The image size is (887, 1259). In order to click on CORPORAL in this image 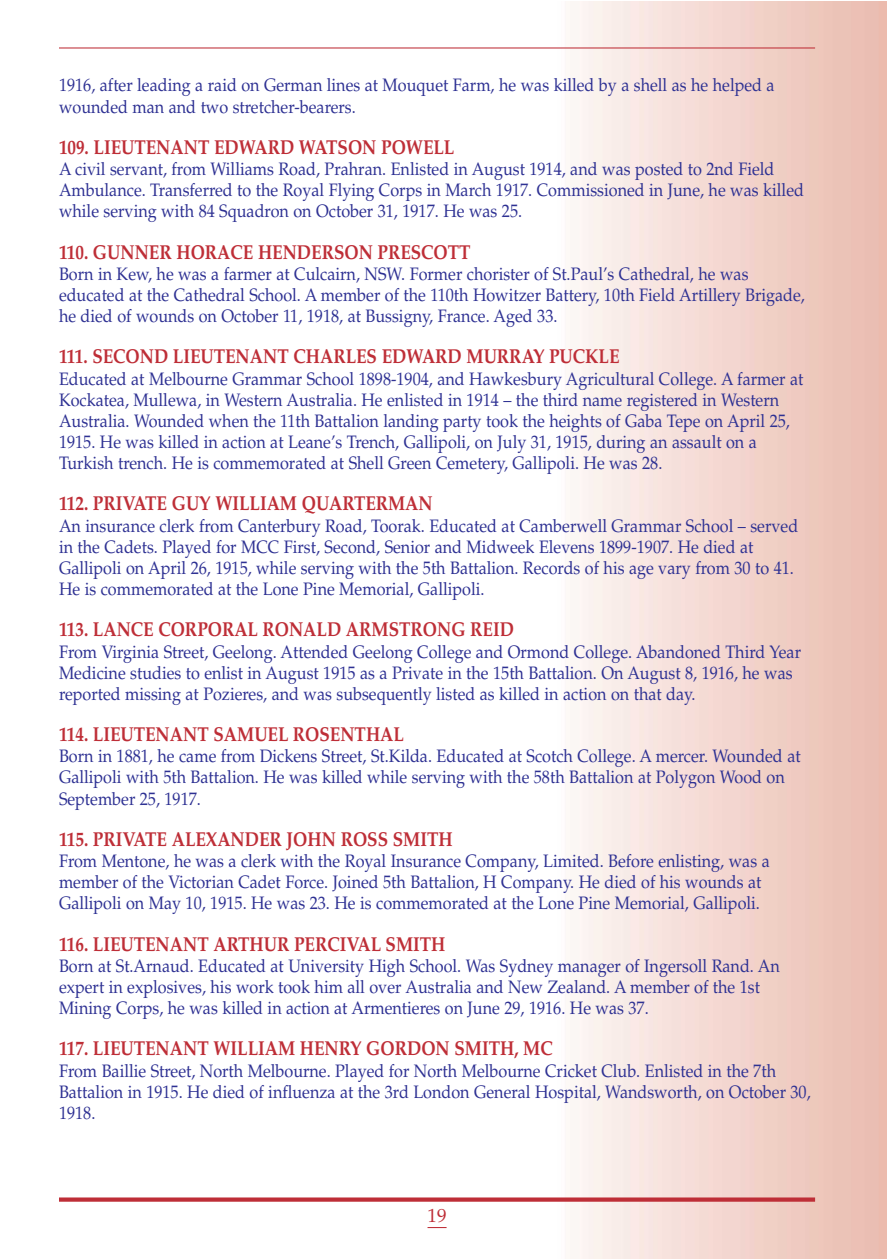, I will do `click(208, 629)`.
